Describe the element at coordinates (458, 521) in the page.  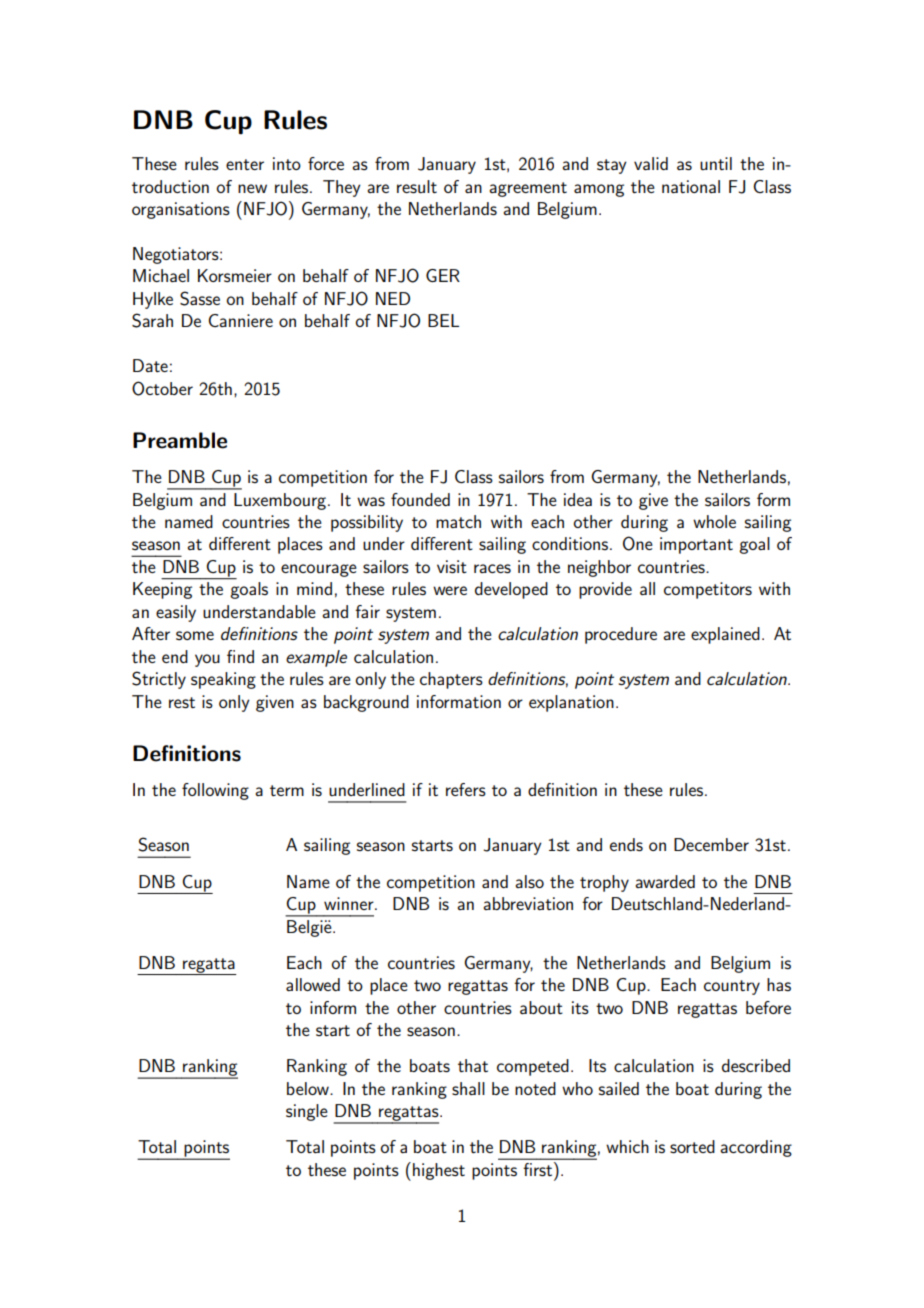
I see `match` at that location.
